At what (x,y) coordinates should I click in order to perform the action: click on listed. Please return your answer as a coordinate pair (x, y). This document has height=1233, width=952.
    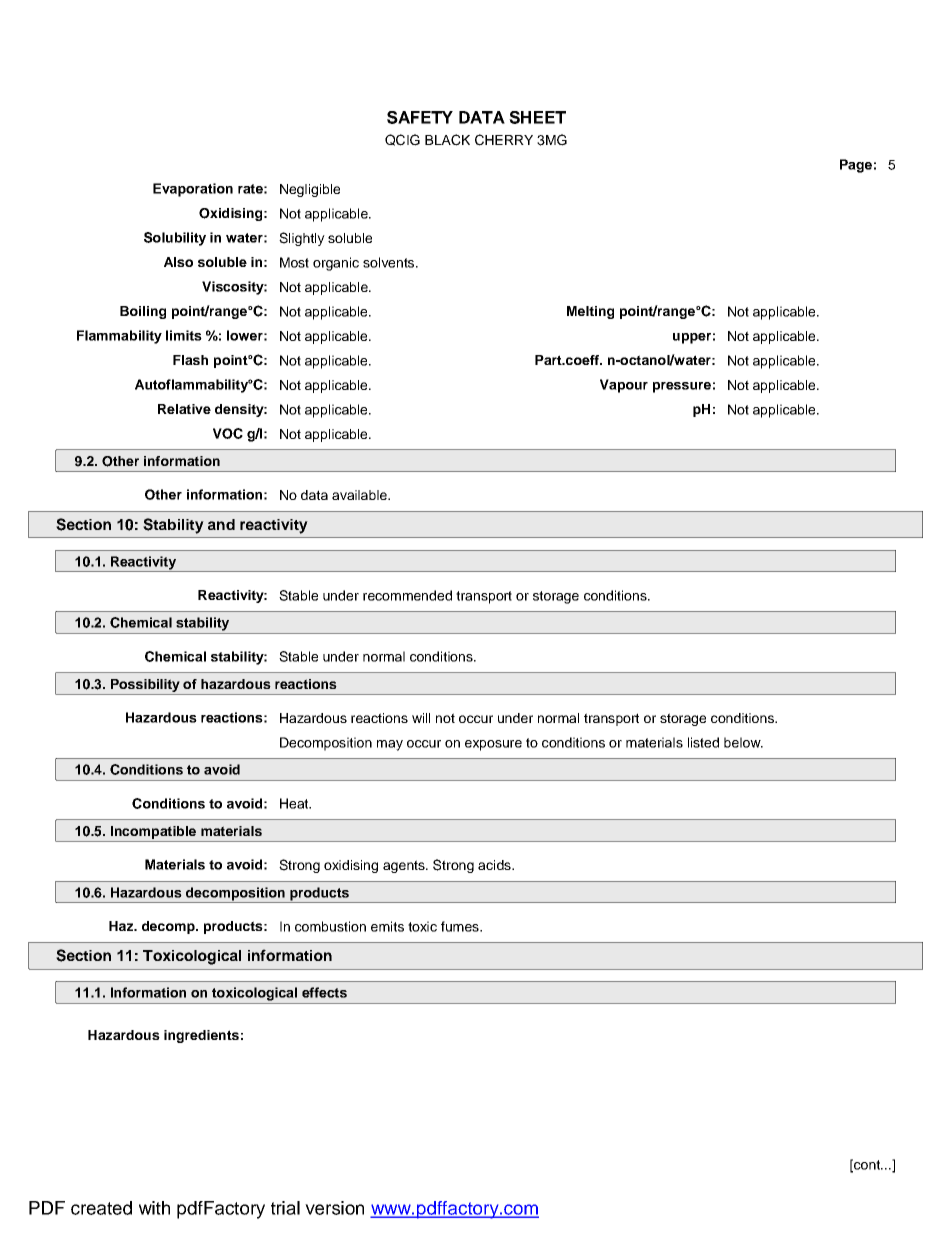
    Looking at the image, I should click on (703, 742).
